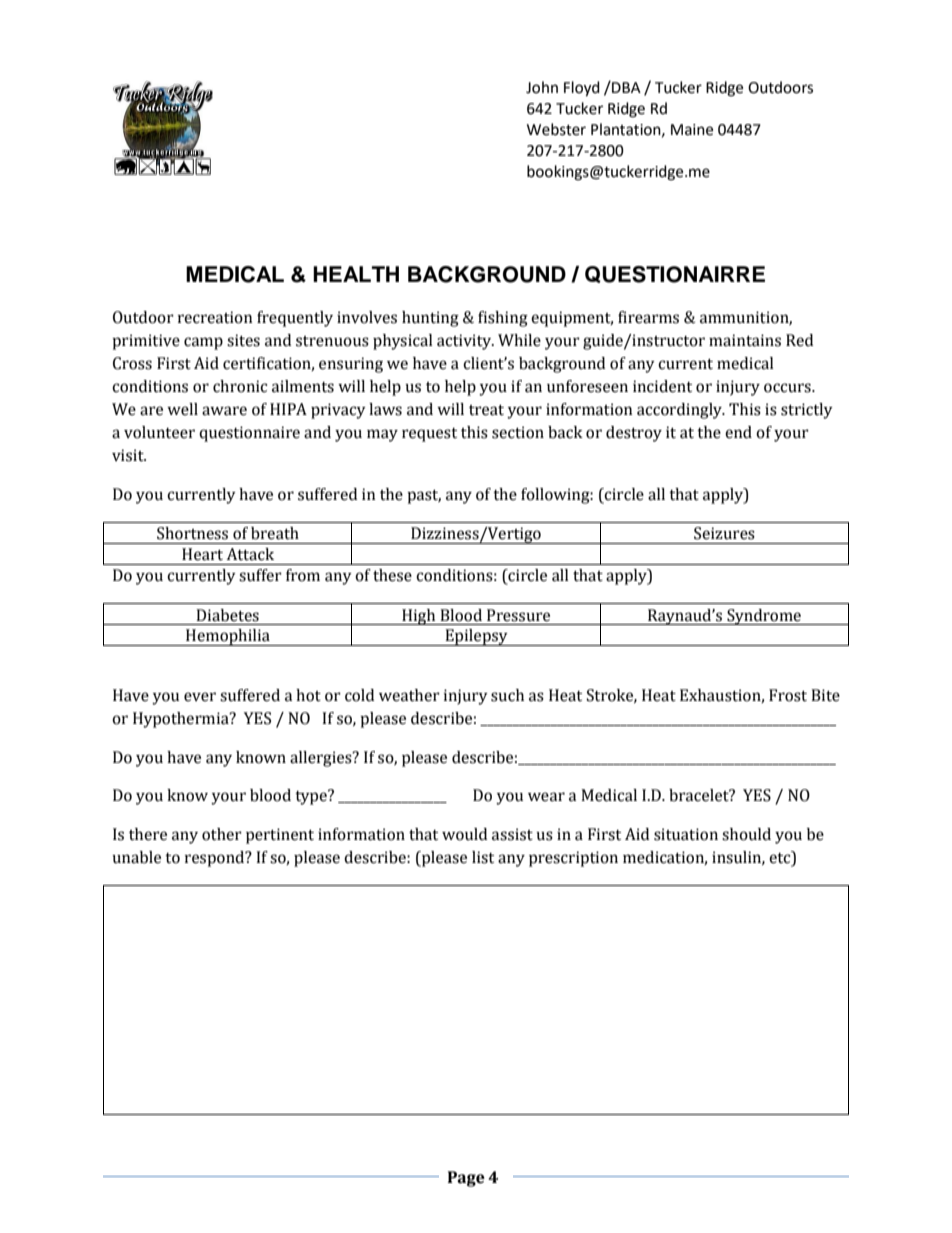 Image resolution: width=952 pixels, height=1233 pixels. What do you see at coordinates (781, 858) in the screenshot?
I see `etc` at bounding box center [781, 858].
